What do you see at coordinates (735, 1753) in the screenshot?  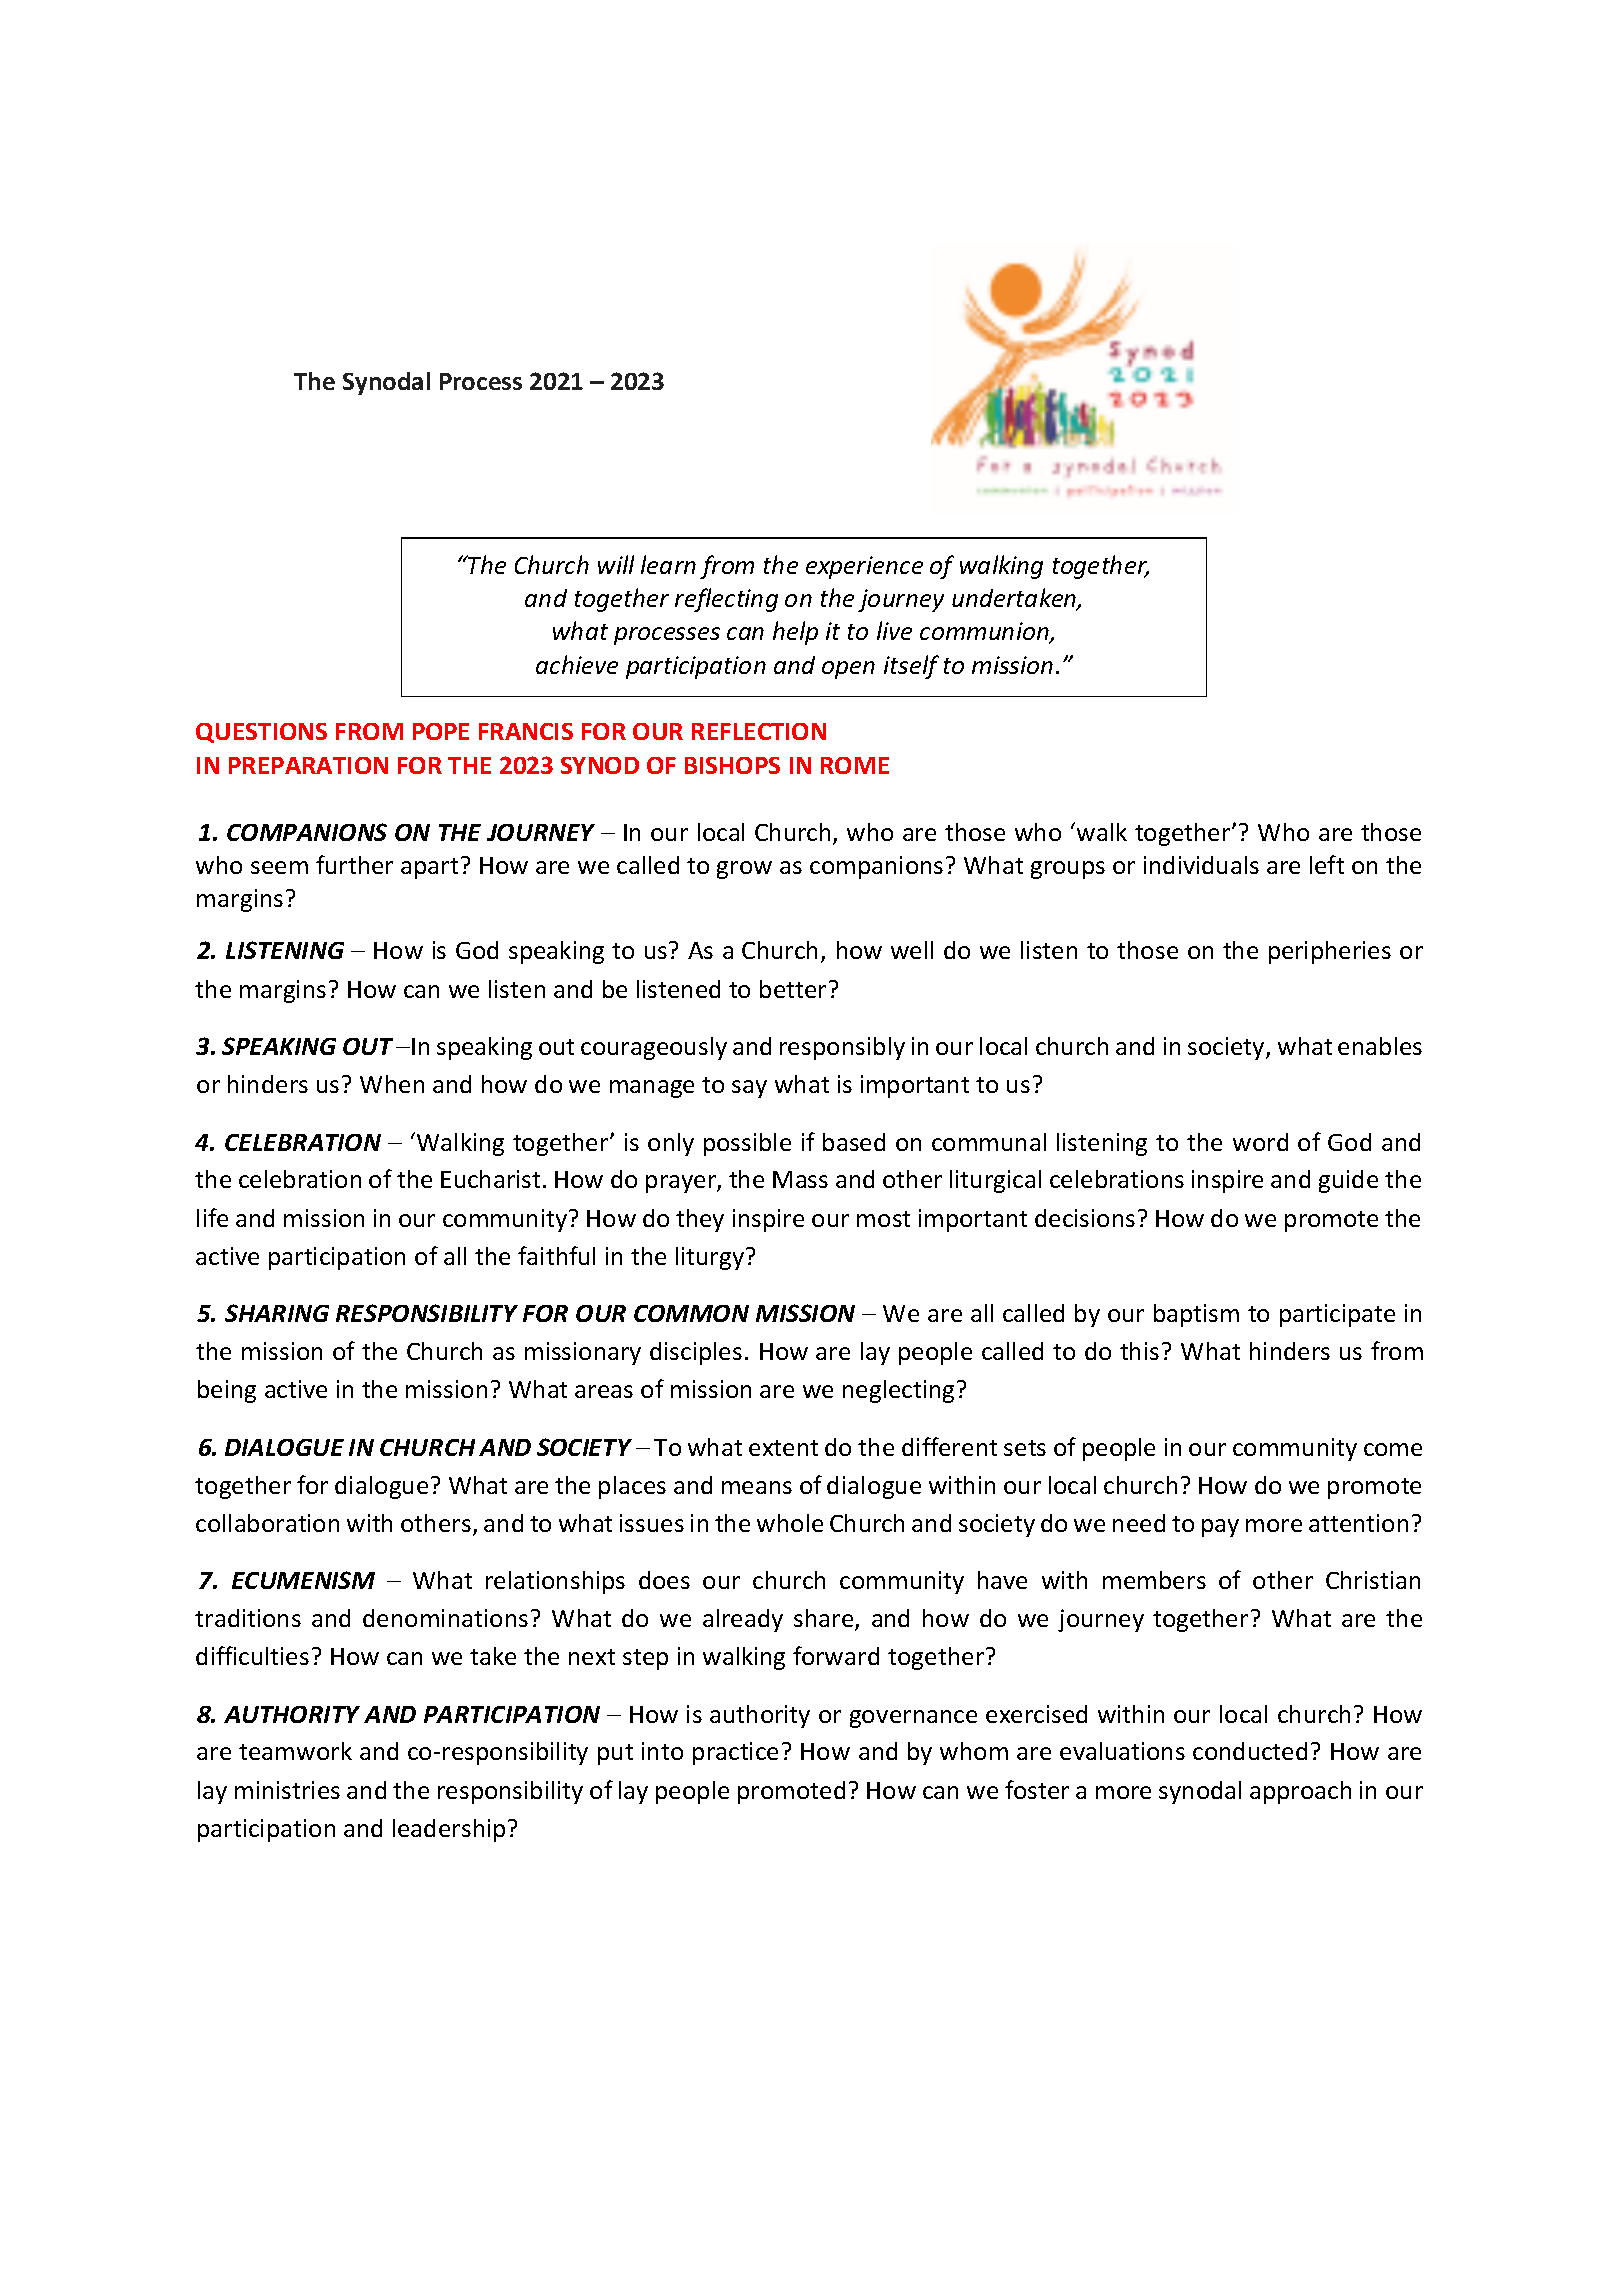 I see `practice` at bounding box center [735, 1753].
